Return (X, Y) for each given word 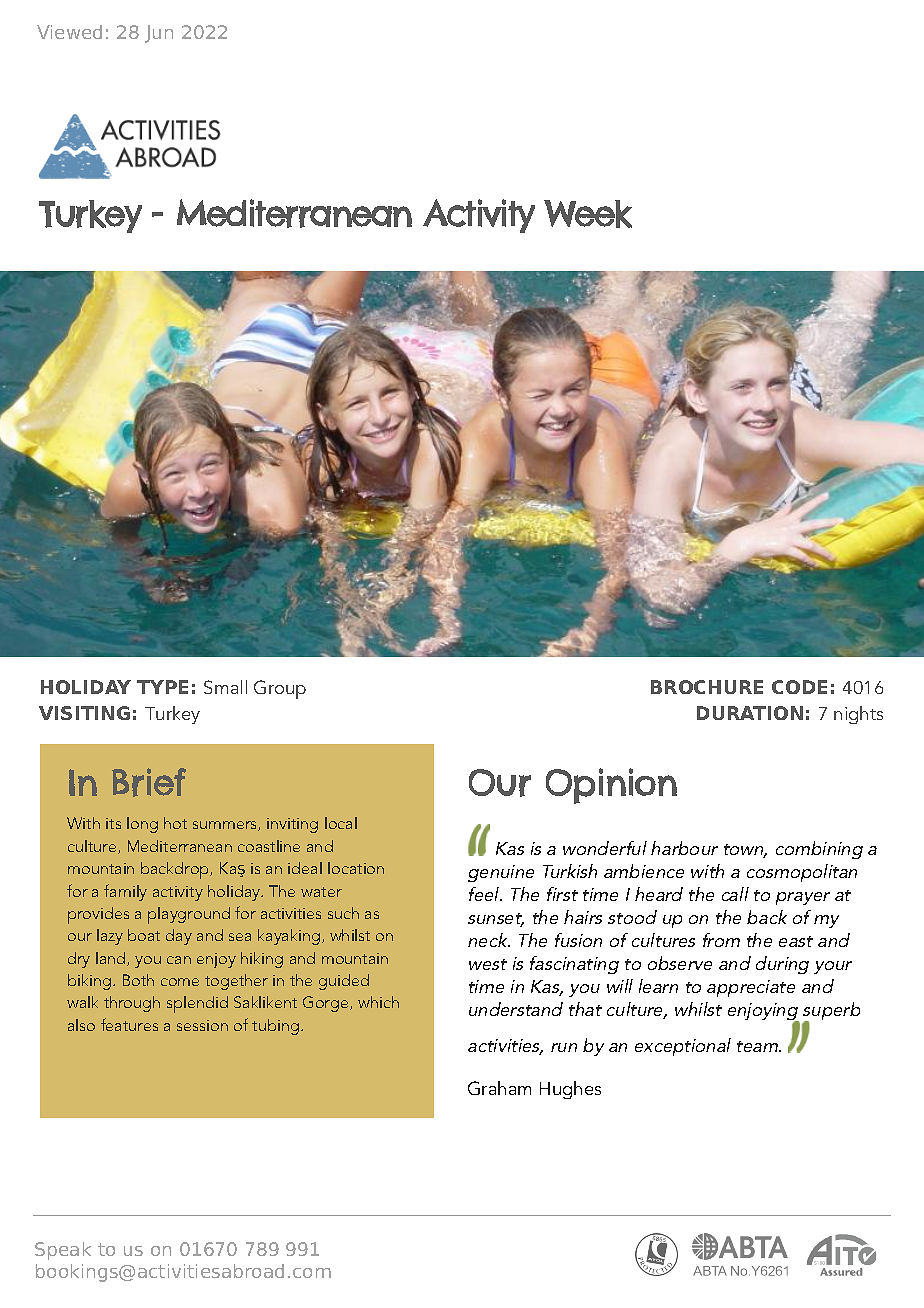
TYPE (162, 687)
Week (588, 214)
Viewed (69, 32)
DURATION (750, 713)
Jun (159, 34)
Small (225, 687)
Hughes (570, 1090)
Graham (499, 1088)
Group (280, 689)
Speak (63, 1251)
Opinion (611, 786)
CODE (799, 687)
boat (144, 935)
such (343, 913)
